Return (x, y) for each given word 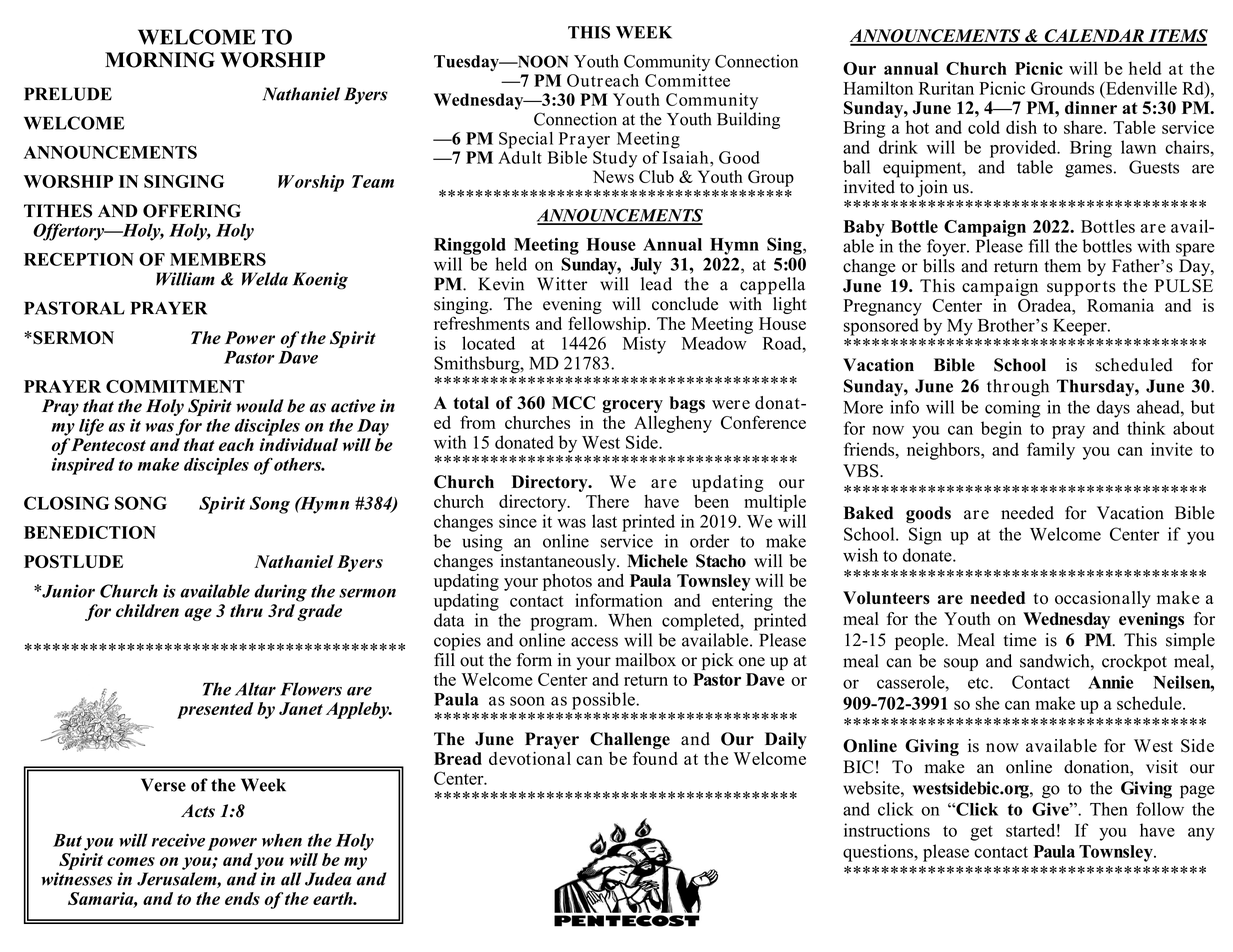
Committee (687, 80)
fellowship (607, 325)
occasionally (1103, 599)
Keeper (1081, 327)
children (147, 610)
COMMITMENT (175, 386)
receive (178, 840)
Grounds (1062, 88)
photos (567, 582)
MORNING (160, 60)
